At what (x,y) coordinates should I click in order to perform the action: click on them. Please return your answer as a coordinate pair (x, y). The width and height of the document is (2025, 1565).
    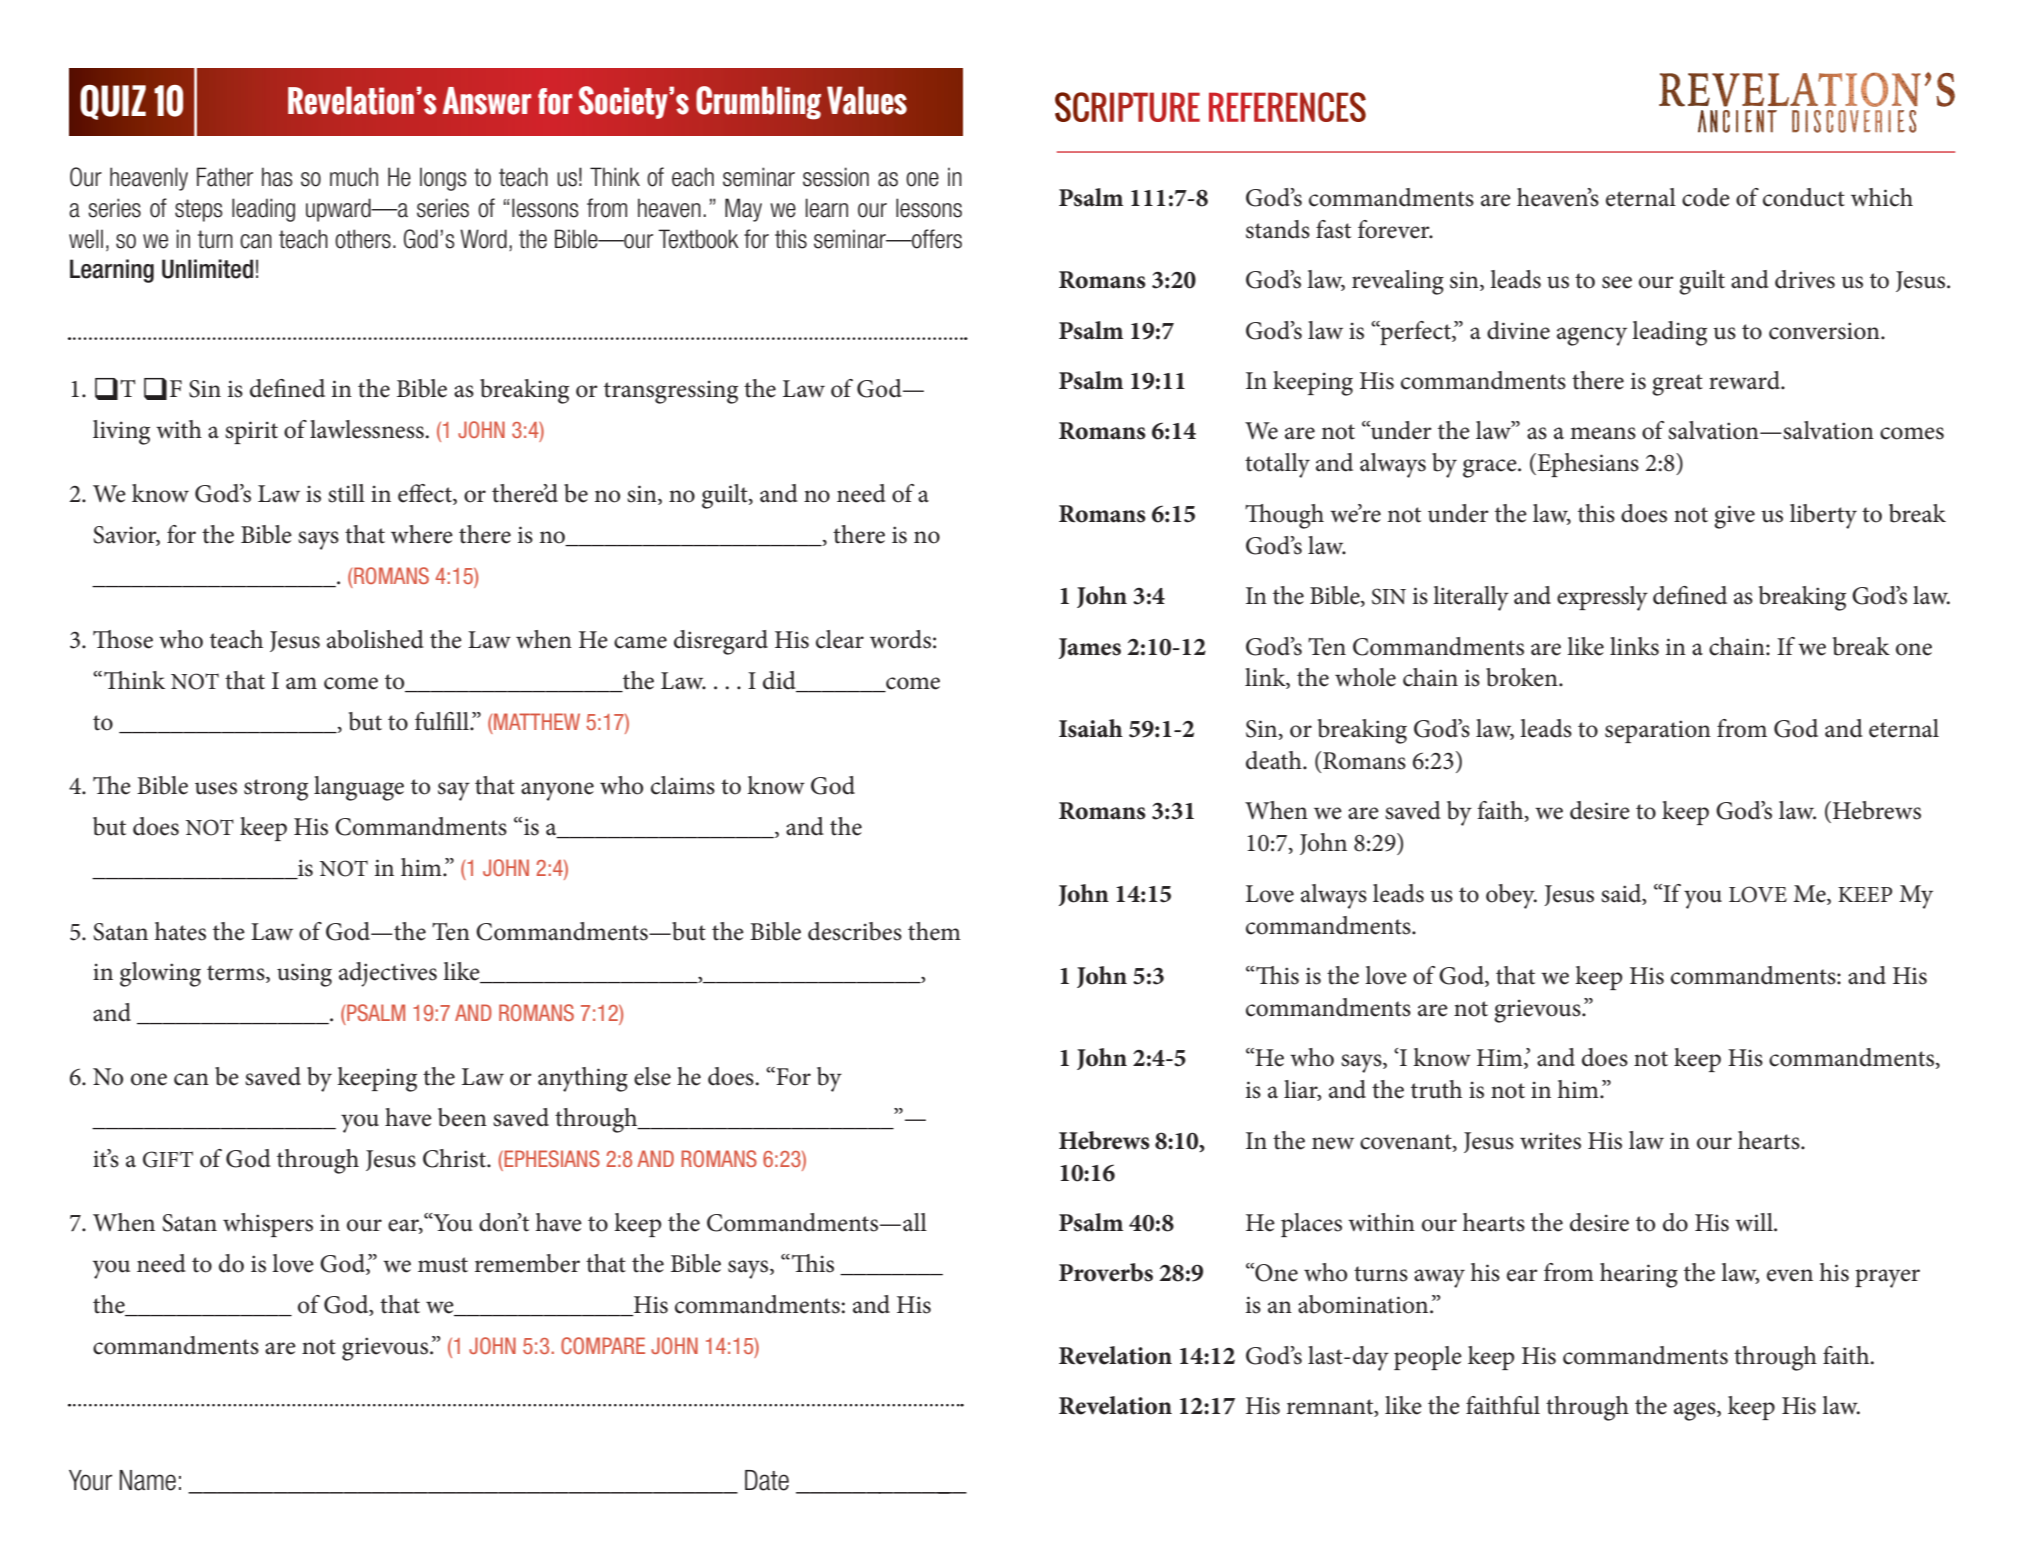
    Looking at the image, I should click on (934, 931).
